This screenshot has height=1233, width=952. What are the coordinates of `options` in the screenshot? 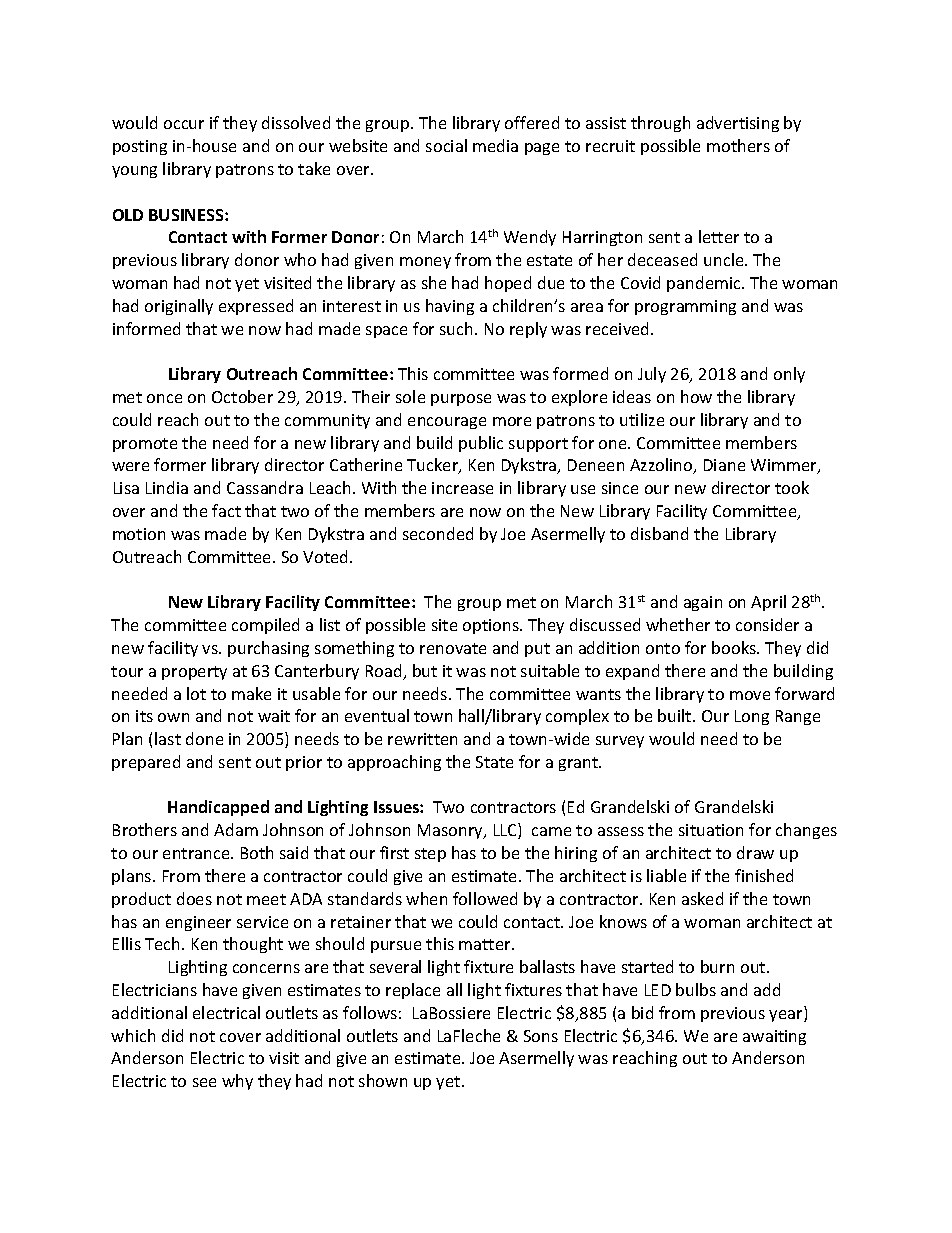 It's located at (492, 626).
